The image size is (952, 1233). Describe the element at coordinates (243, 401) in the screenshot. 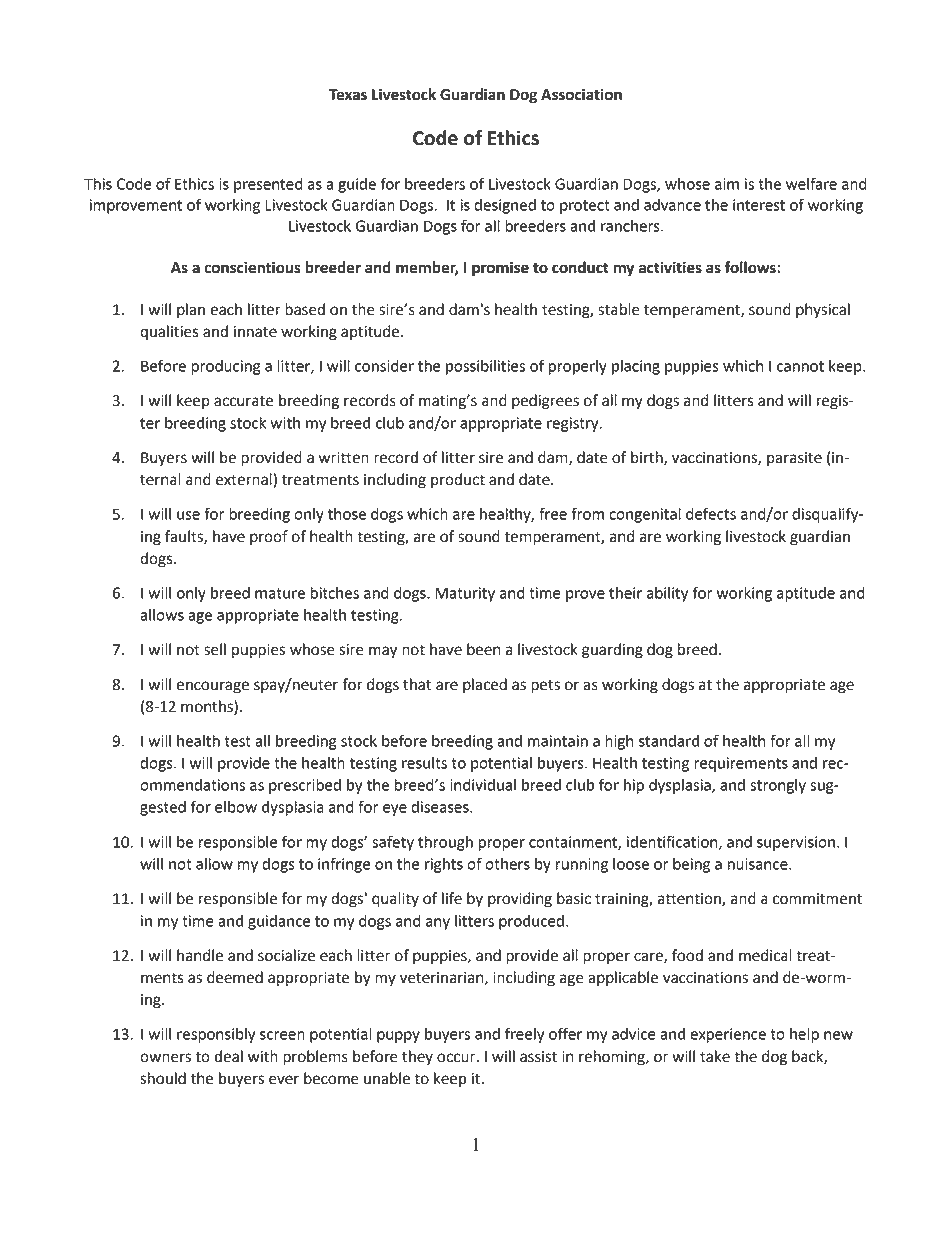

I see `accurate` at that location.
